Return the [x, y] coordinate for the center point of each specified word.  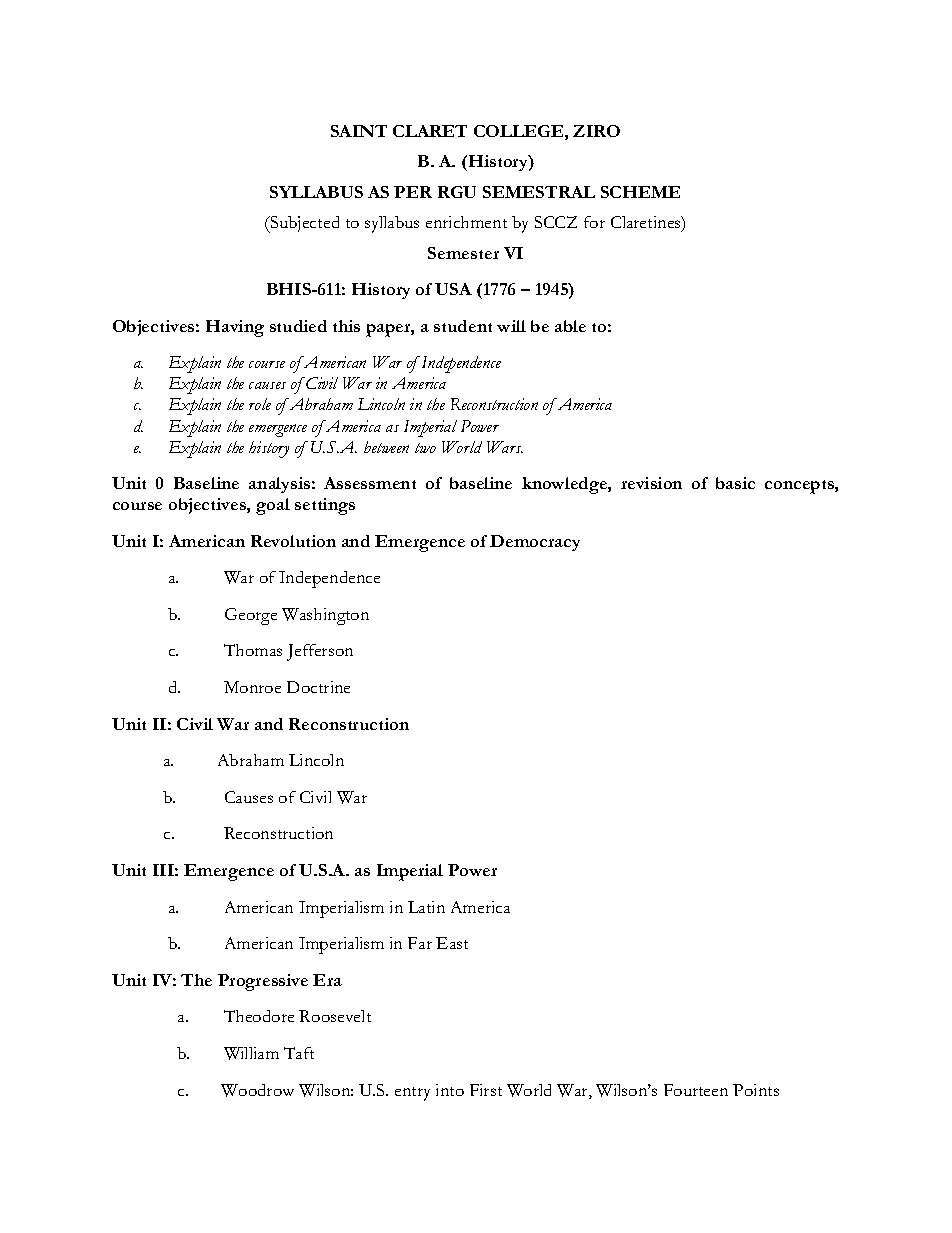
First [486, 1090]
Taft [299, 1053]
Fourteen [696, 1090]
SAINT [359, 131]
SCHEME [640, 192]
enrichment [466, 222]
